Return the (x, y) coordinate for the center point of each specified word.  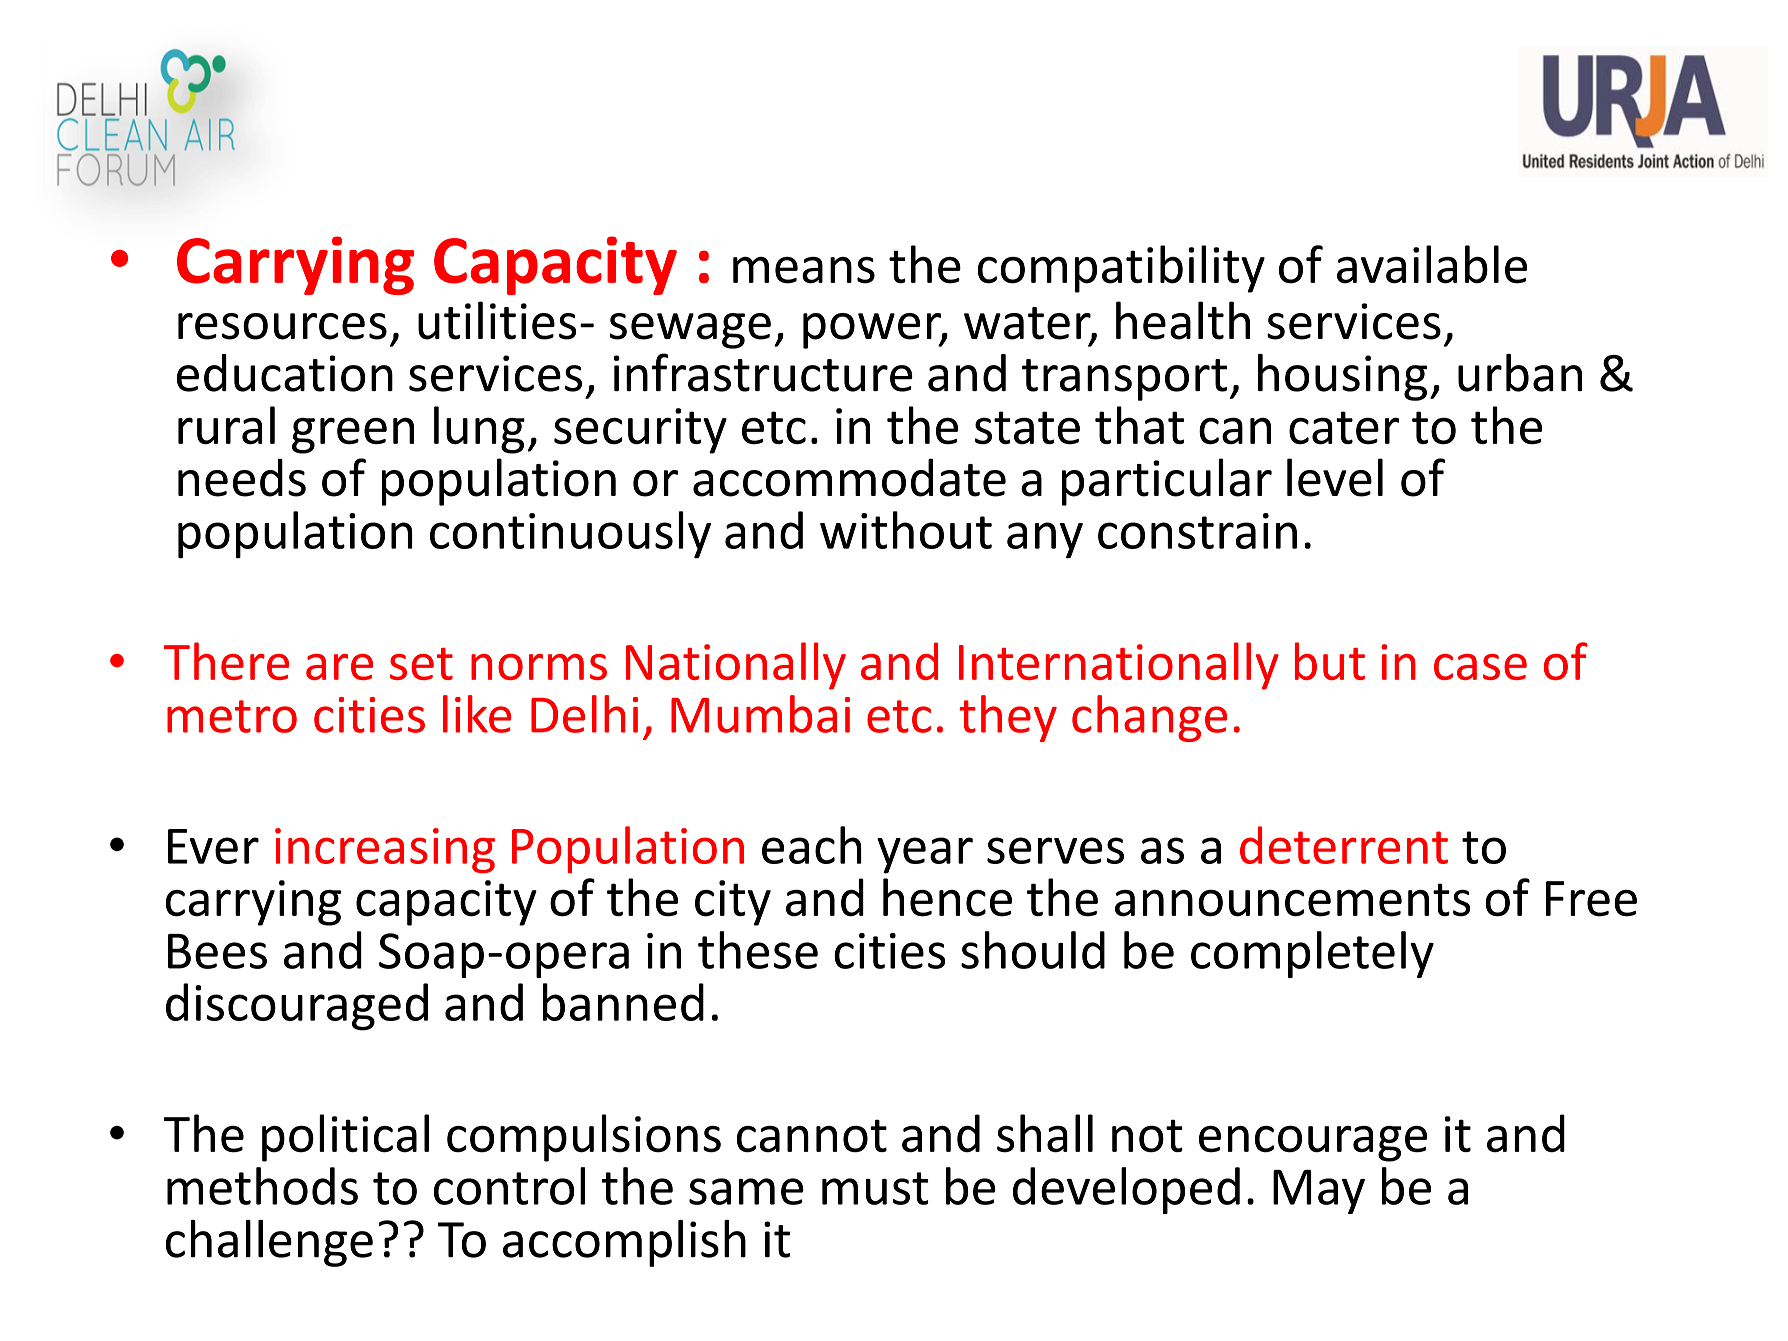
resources (282, 326)
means (804, 270)
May (1319, 1192)
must (875, 1188)
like (477, 714)
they (1008, 718)
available (1432, 264)
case (1480, 667)
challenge (269, 1243)
